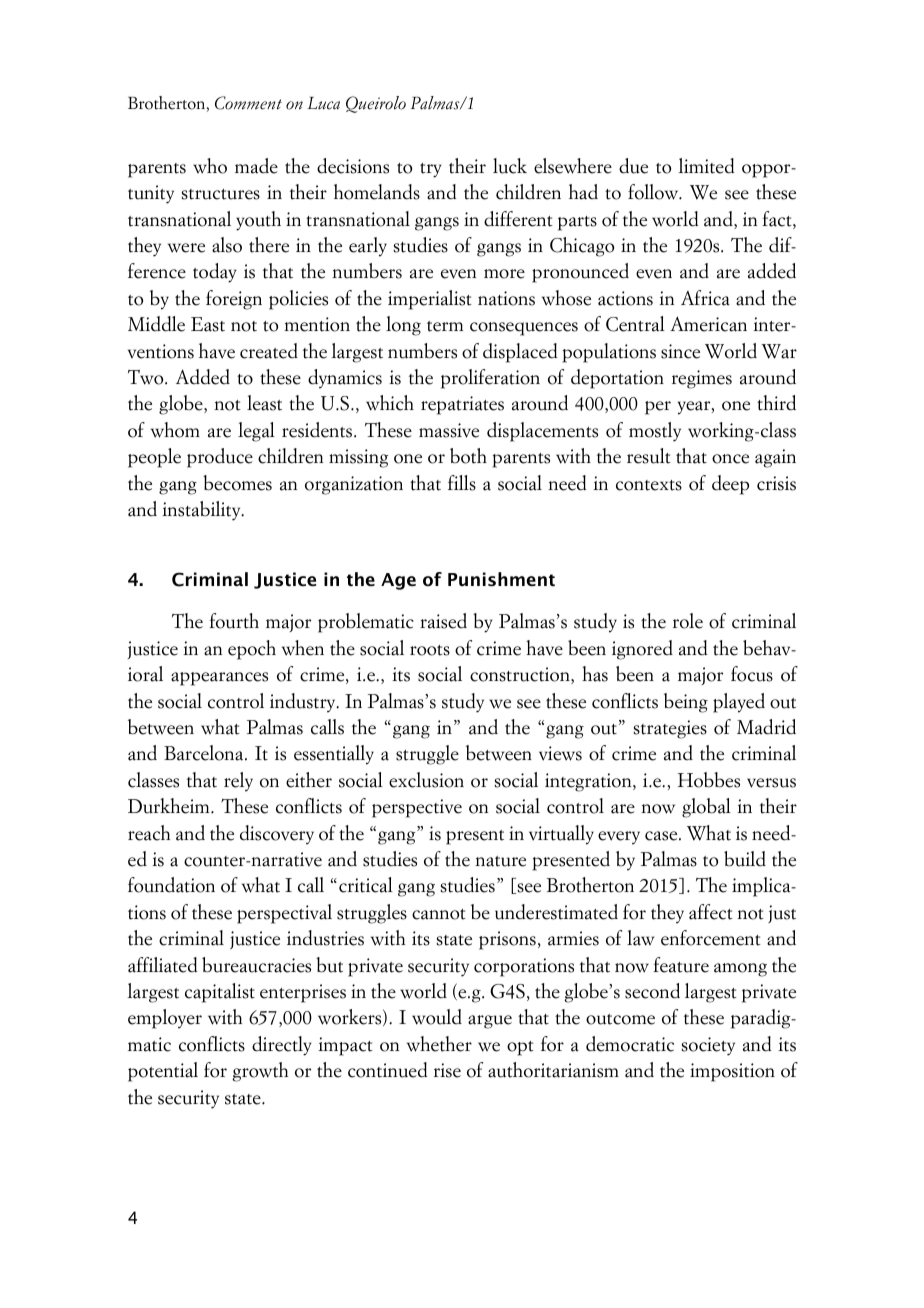 The width and height of the image is (924, 1308). What do you see at coordinates (269, 351) in the image?
I see `created` at bounding box center [269, 351].
